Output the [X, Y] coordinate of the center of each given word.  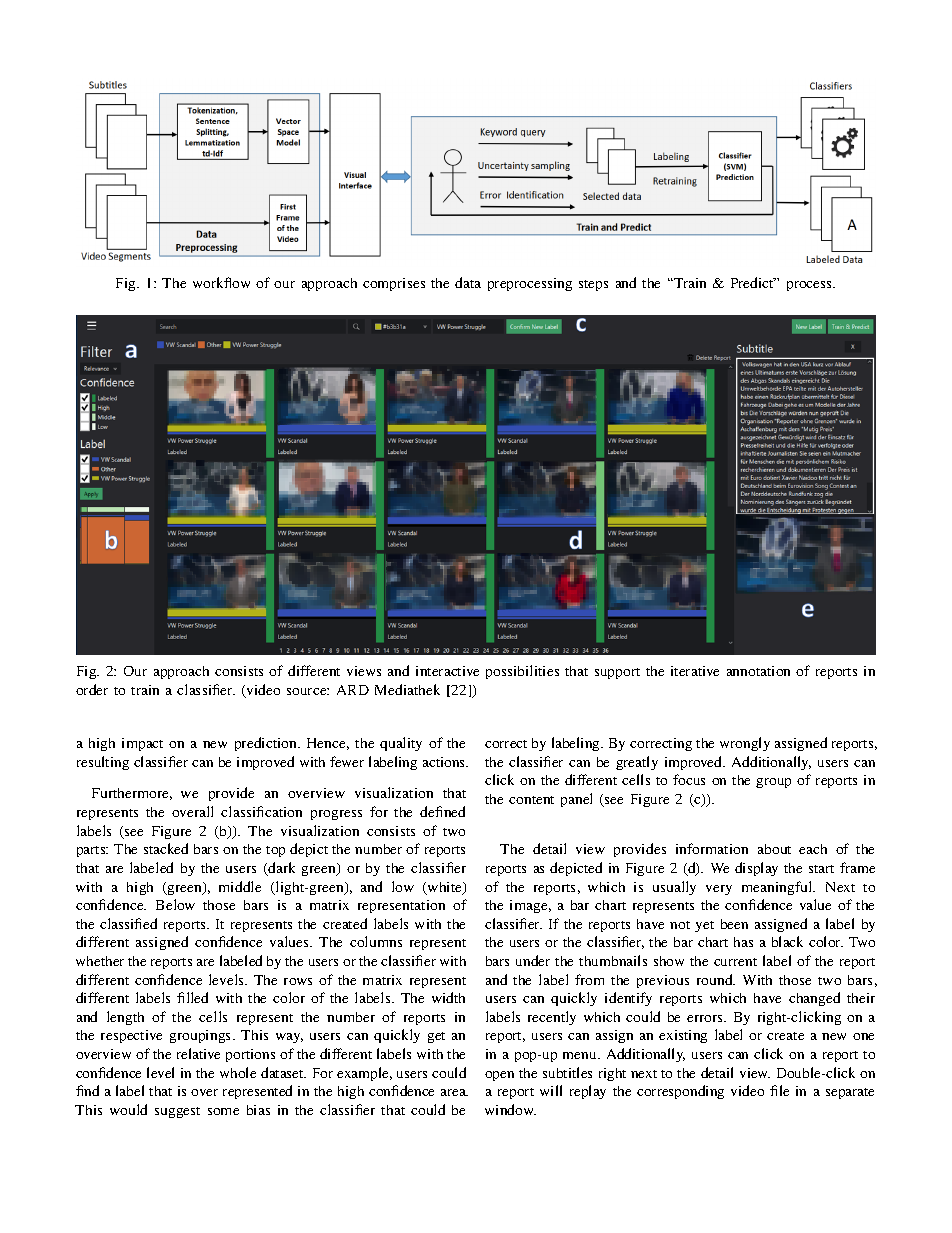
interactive [447, 671]
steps [593, 285]
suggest [177, 1112]
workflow [221, 282]
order [92, 689]
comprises [394, 284]
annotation [758, 671]
